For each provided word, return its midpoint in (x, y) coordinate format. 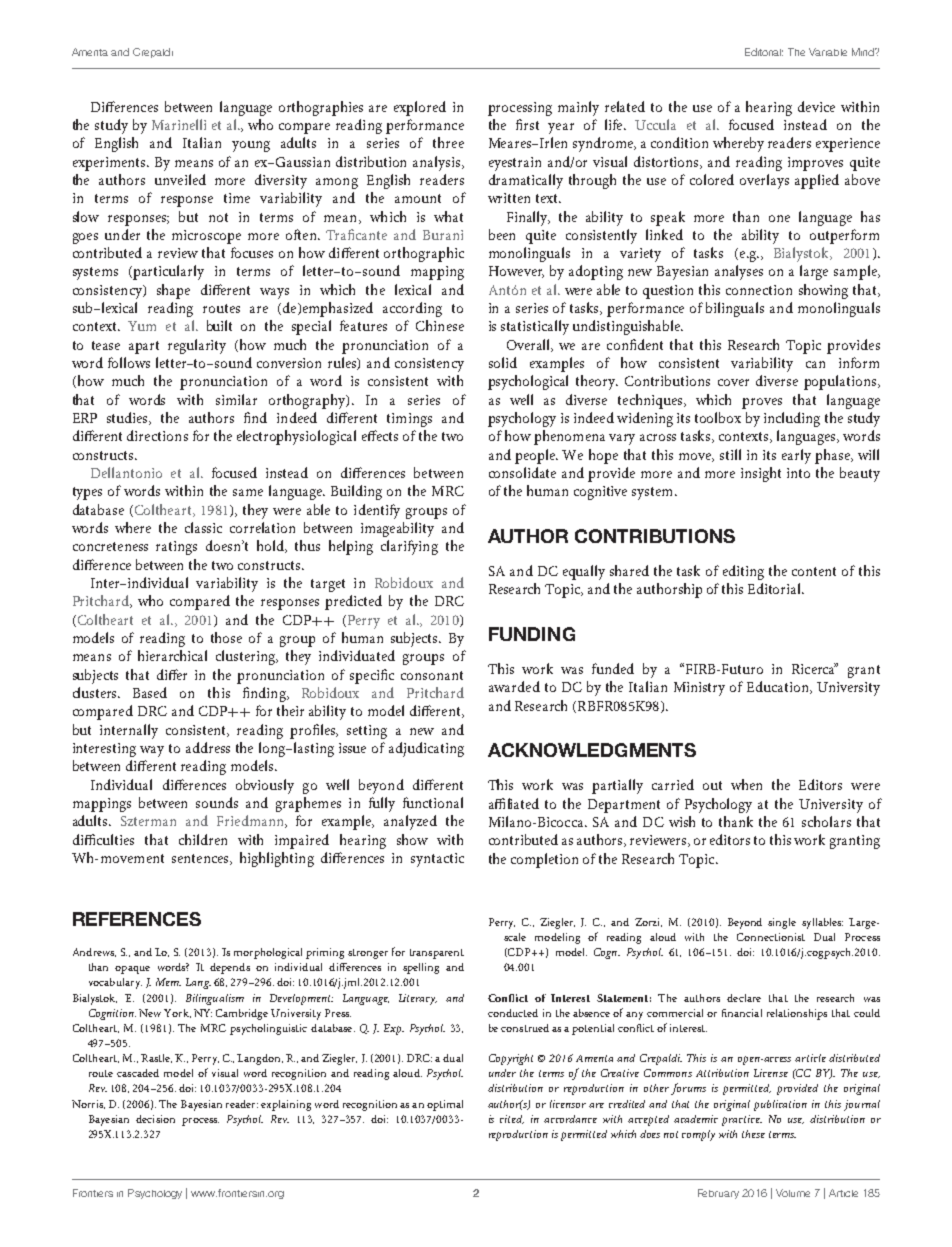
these (753, 1134)
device (816, 106)
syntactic (437, 860)
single (782, 923)
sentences (201, 859)
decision (155, 1119)
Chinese (440, 325)
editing (743, 572)
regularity (197, 346)
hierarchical (172, 655)
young (251, 146)
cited (512, 1119)
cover (733, 382)
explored (420, 108)
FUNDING (532, 634)
